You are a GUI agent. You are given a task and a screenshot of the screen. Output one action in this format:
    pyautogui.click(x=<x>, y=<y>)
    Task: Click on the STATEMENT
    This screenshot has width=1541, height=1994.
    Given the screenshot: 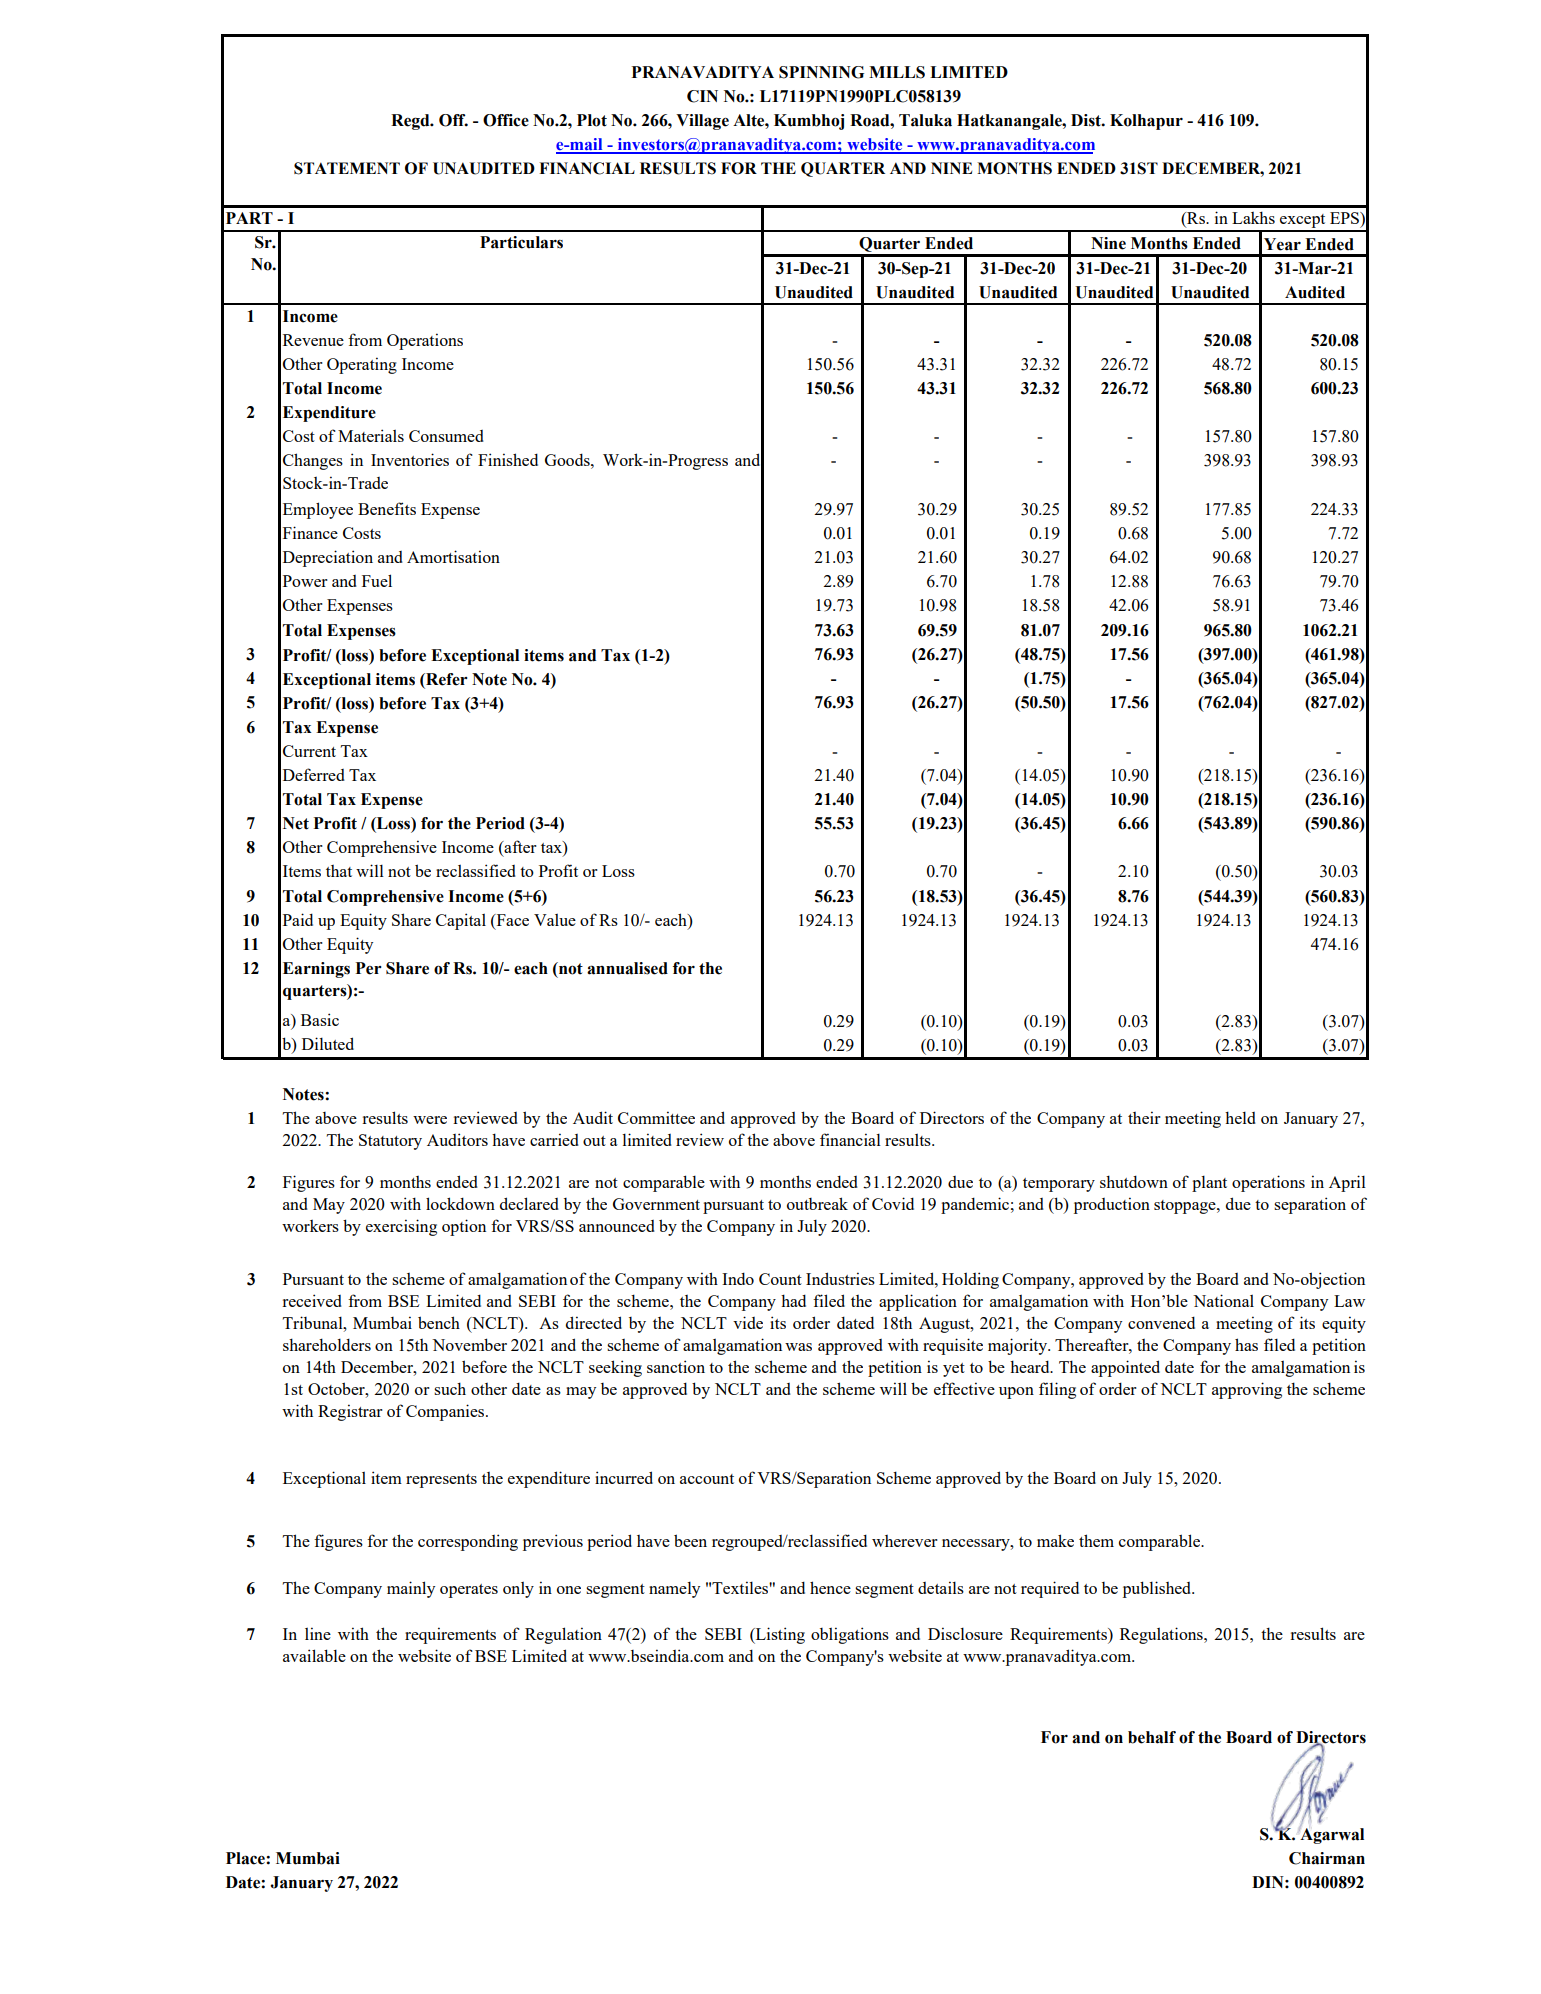 What is the action you would take?
    pyautogui.click(x=347, y=168)
